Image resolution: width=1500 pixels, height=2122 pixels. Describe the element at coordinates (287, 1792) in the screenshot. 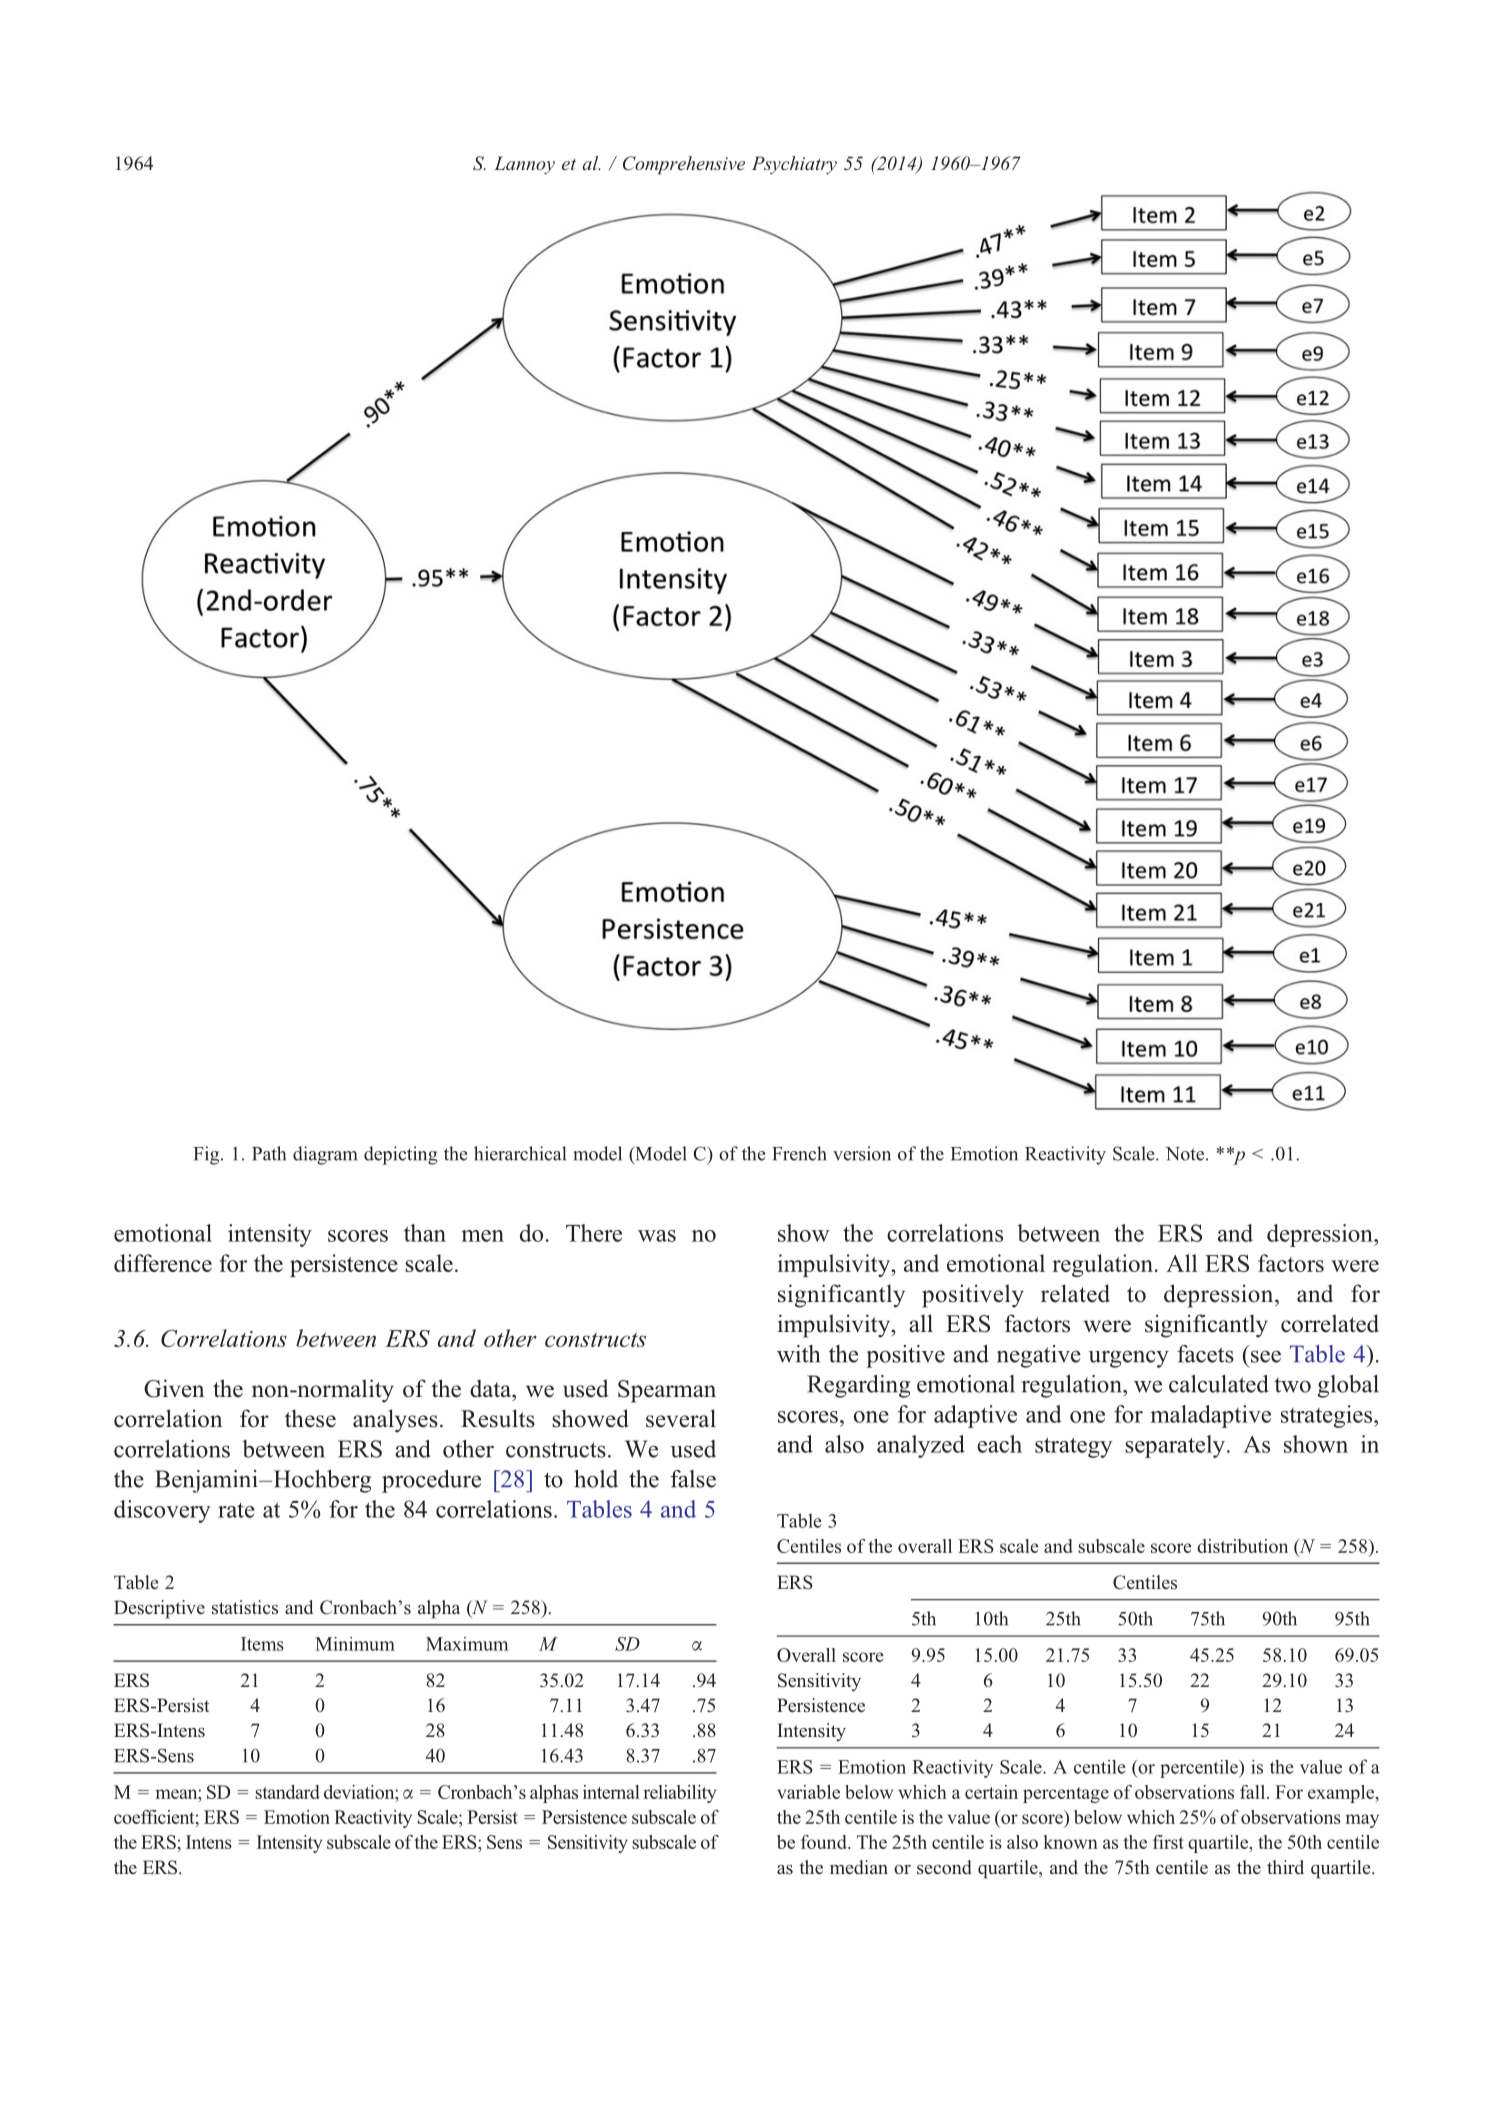

I see `standard` at that location.
